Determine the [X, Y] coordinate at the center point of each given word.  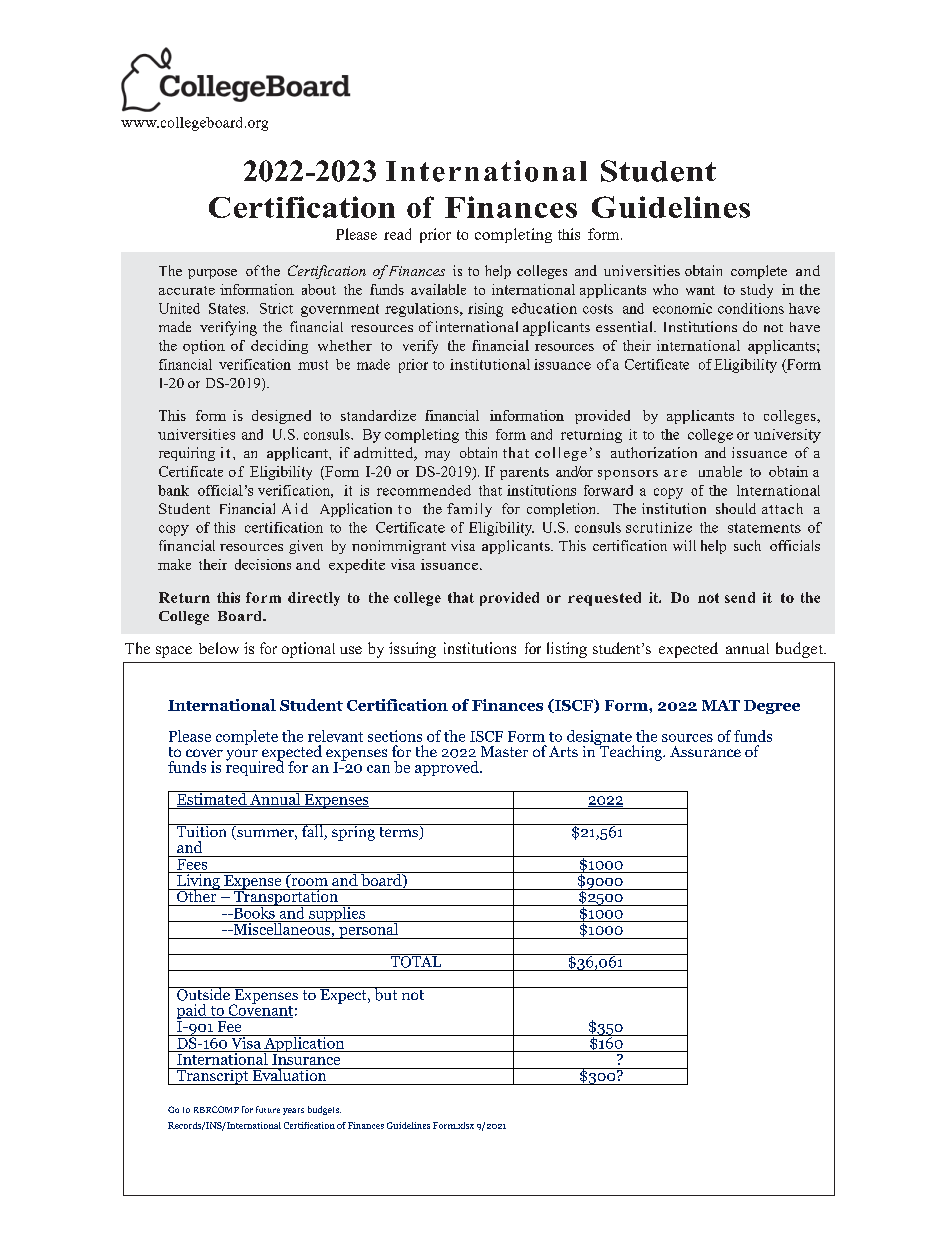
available [438, 289]
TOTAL [416, 961]
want [700, 290]
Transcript [212, 1076]
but [386, 994]
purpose [212, 274]
